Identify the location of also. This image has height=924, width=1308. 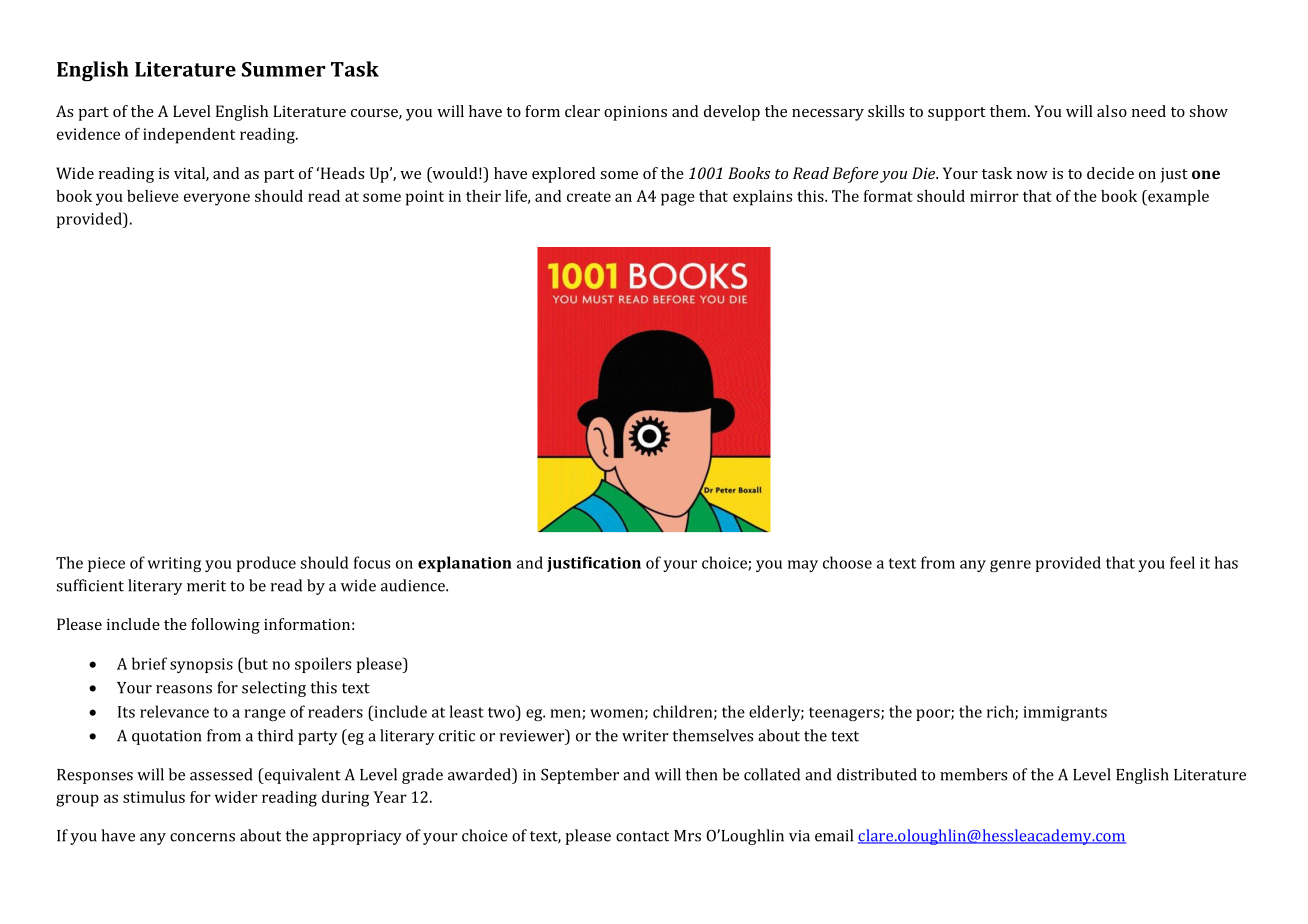
(1112, 111).
